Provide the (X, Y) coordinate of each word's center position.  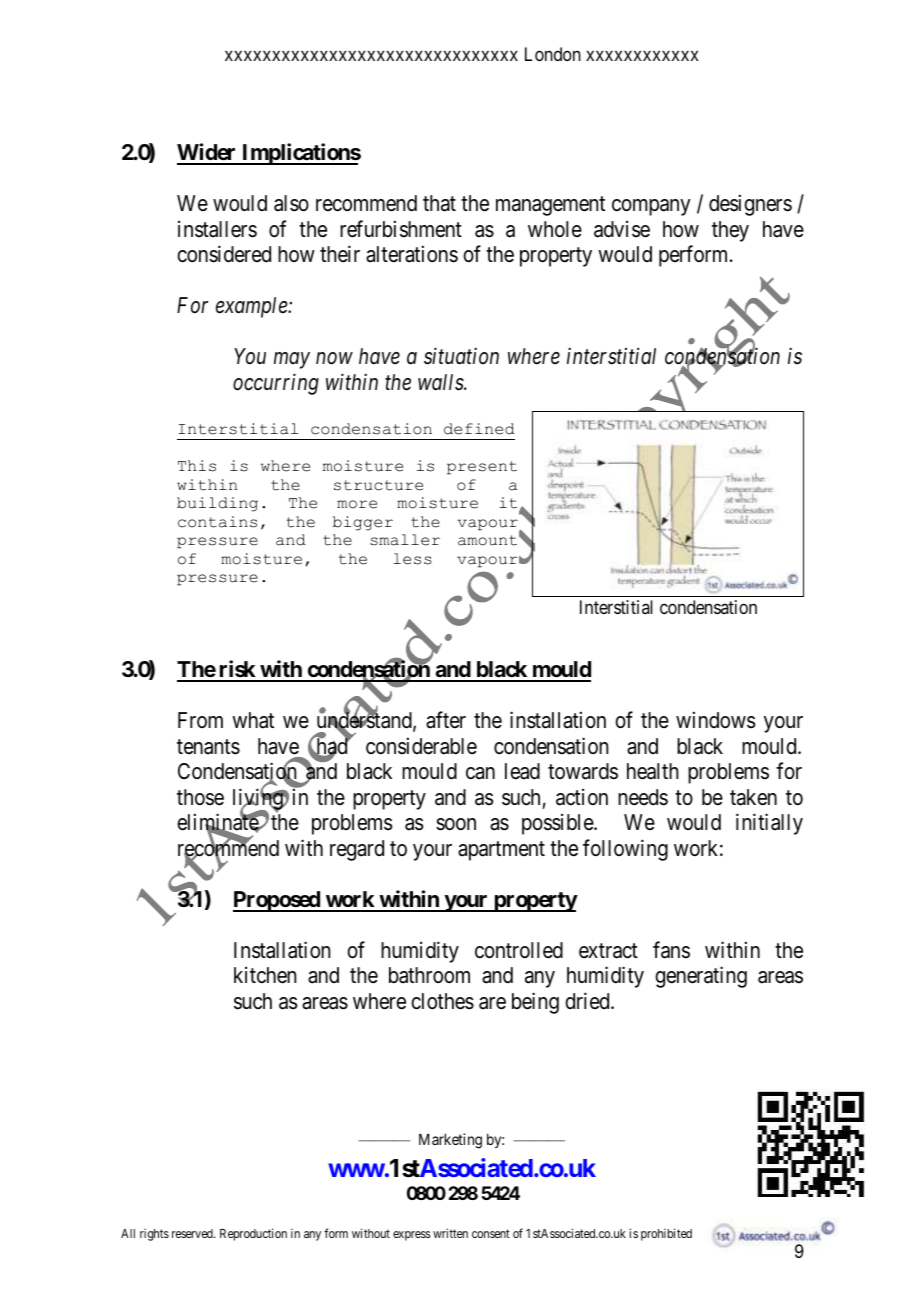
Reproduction (253, 1234)
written (450, 1233)
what (253, 720)
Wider (208, 153)
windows (716, 720)
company (651, 207)
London (553, 54)
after (446, 720)
